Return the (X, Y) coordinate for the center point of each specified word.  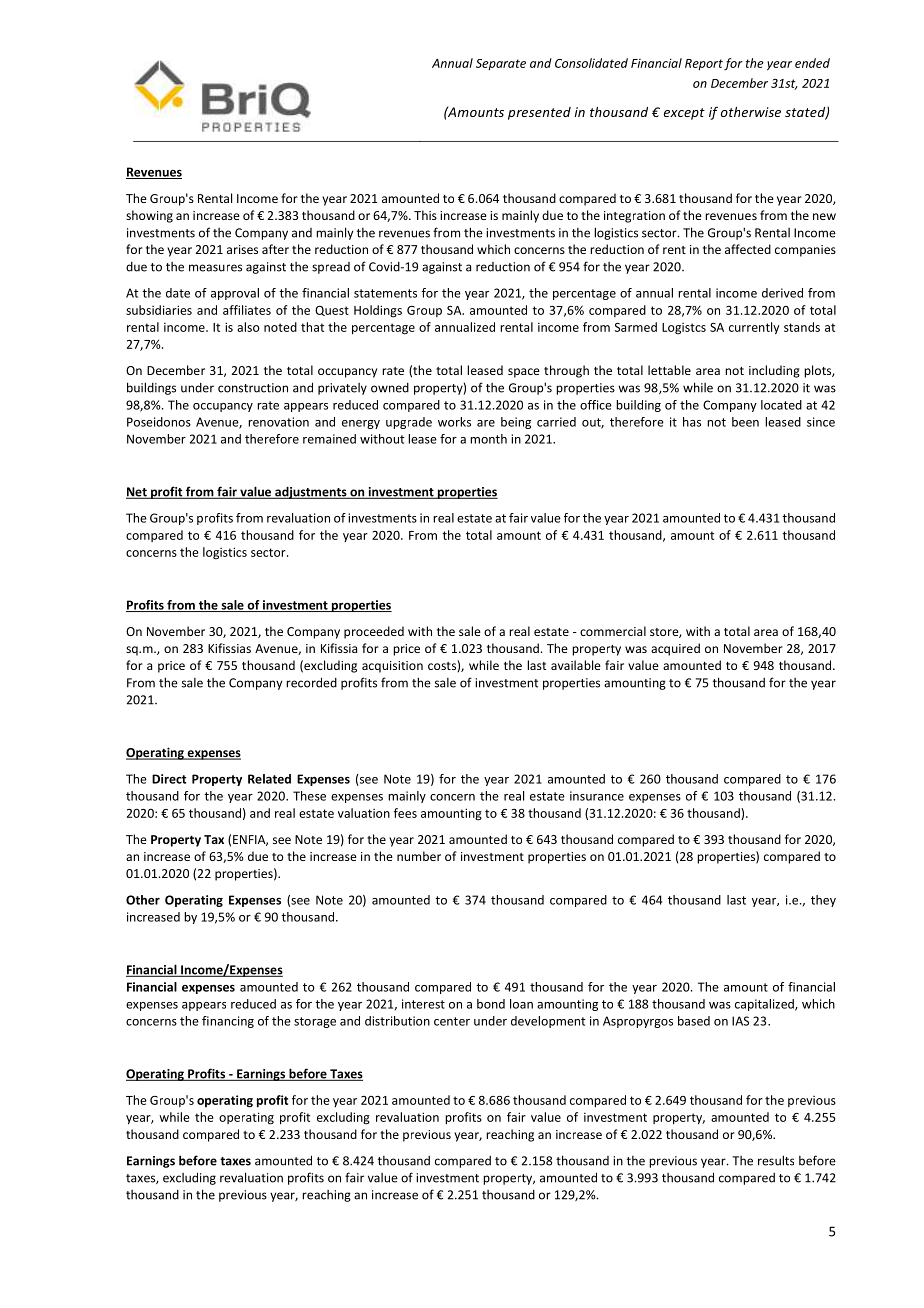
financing (228, 1022)
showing (149, 216)
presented (539, 113)
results (776, 1160)
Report (704, 64)
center (452, 1021)
